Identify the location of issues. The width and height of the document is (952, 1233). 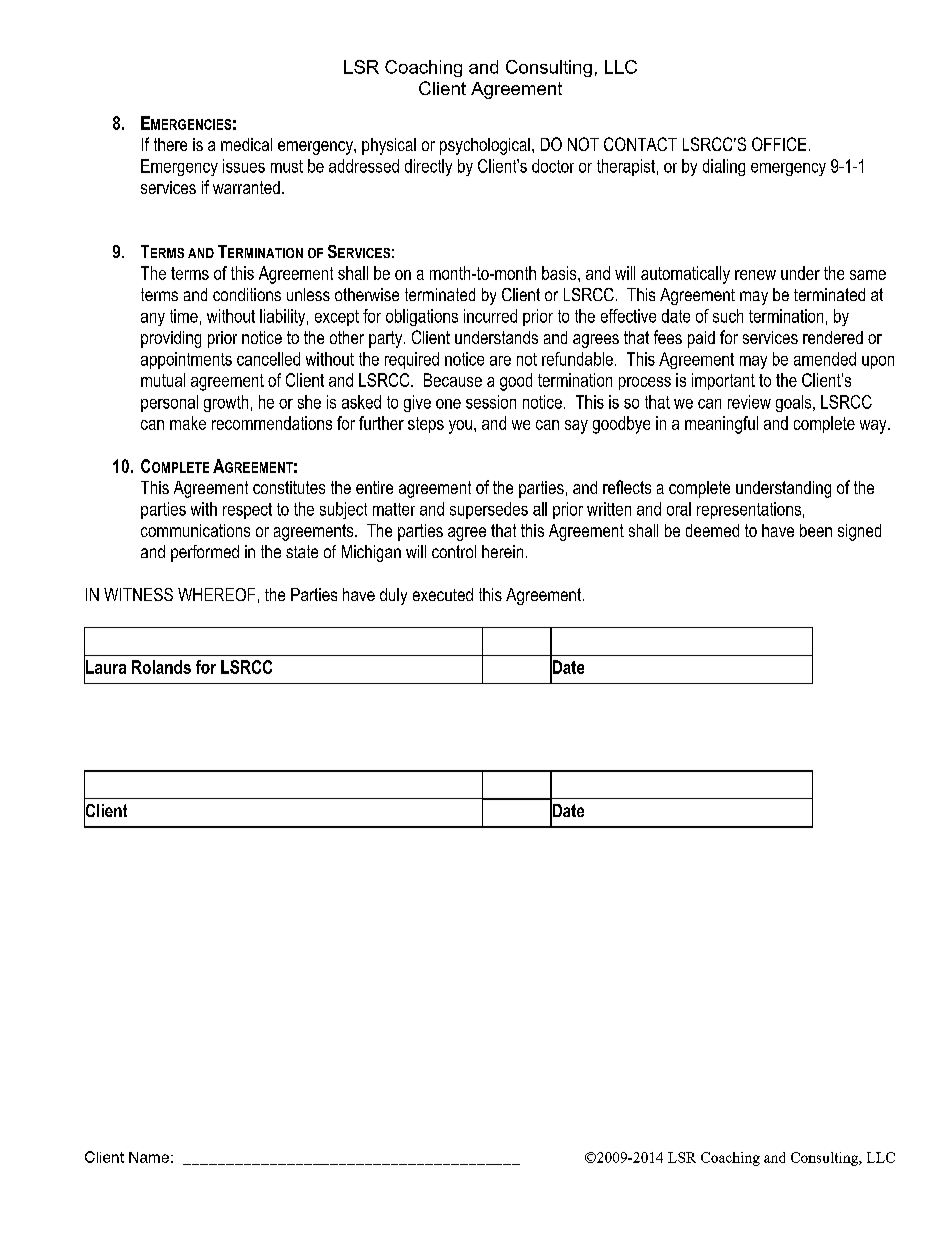
(244, 166).
